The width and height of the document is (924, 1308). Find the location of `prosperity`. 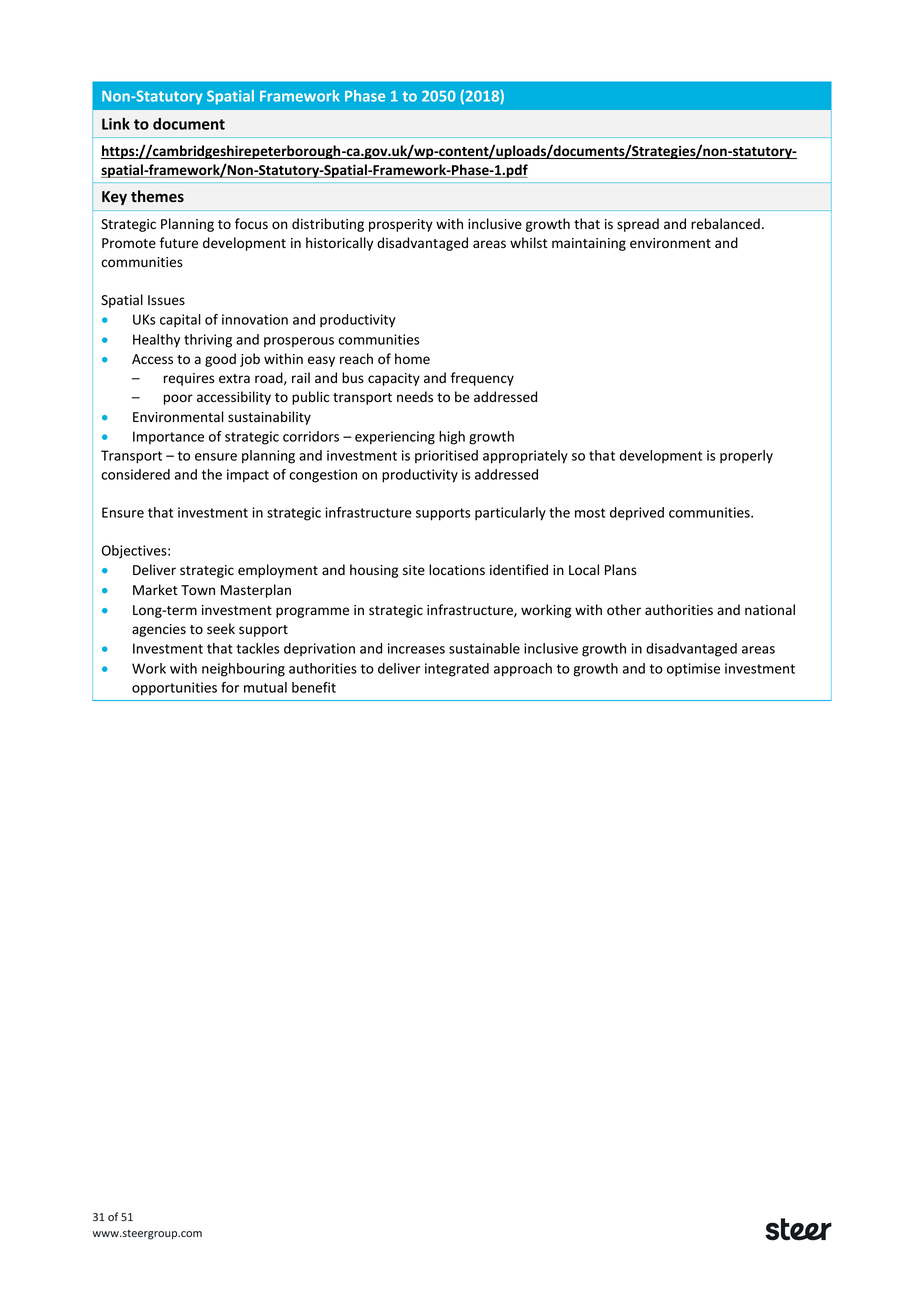

prosperity is located at coordinates (401, 225).
